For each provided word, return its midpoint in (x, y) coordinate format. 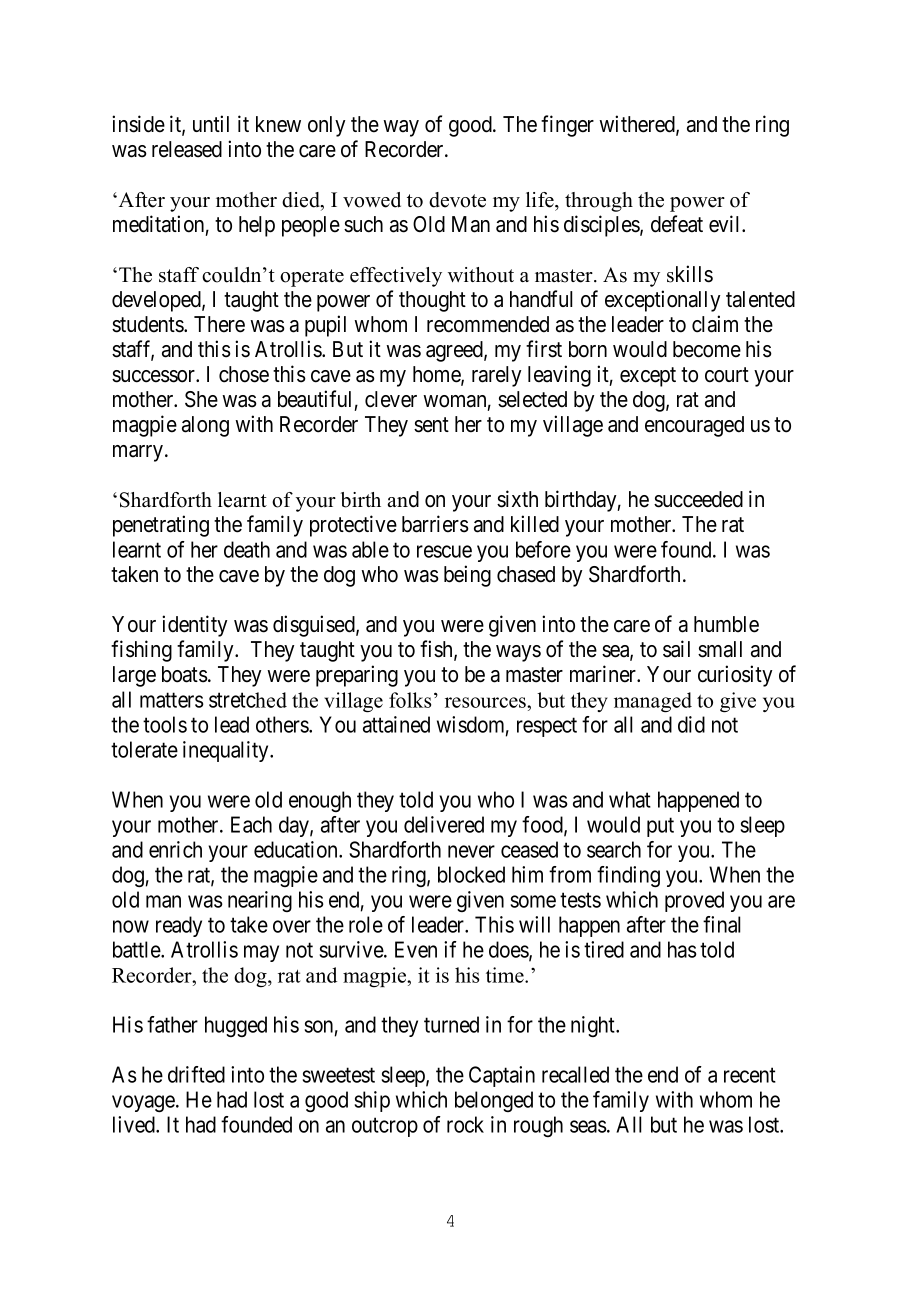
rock (465, 1124)
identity (194, 626)
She (201, 399)
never (471, 851)
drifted (196, 1074)
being (467, 576)
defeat (677, 224)
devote (457, 200)
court (727, 375)
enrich (175, 849)
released (187, 149)
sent (431, 425)
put (660, 827)
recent (750, 1075)
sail (676, 649)
